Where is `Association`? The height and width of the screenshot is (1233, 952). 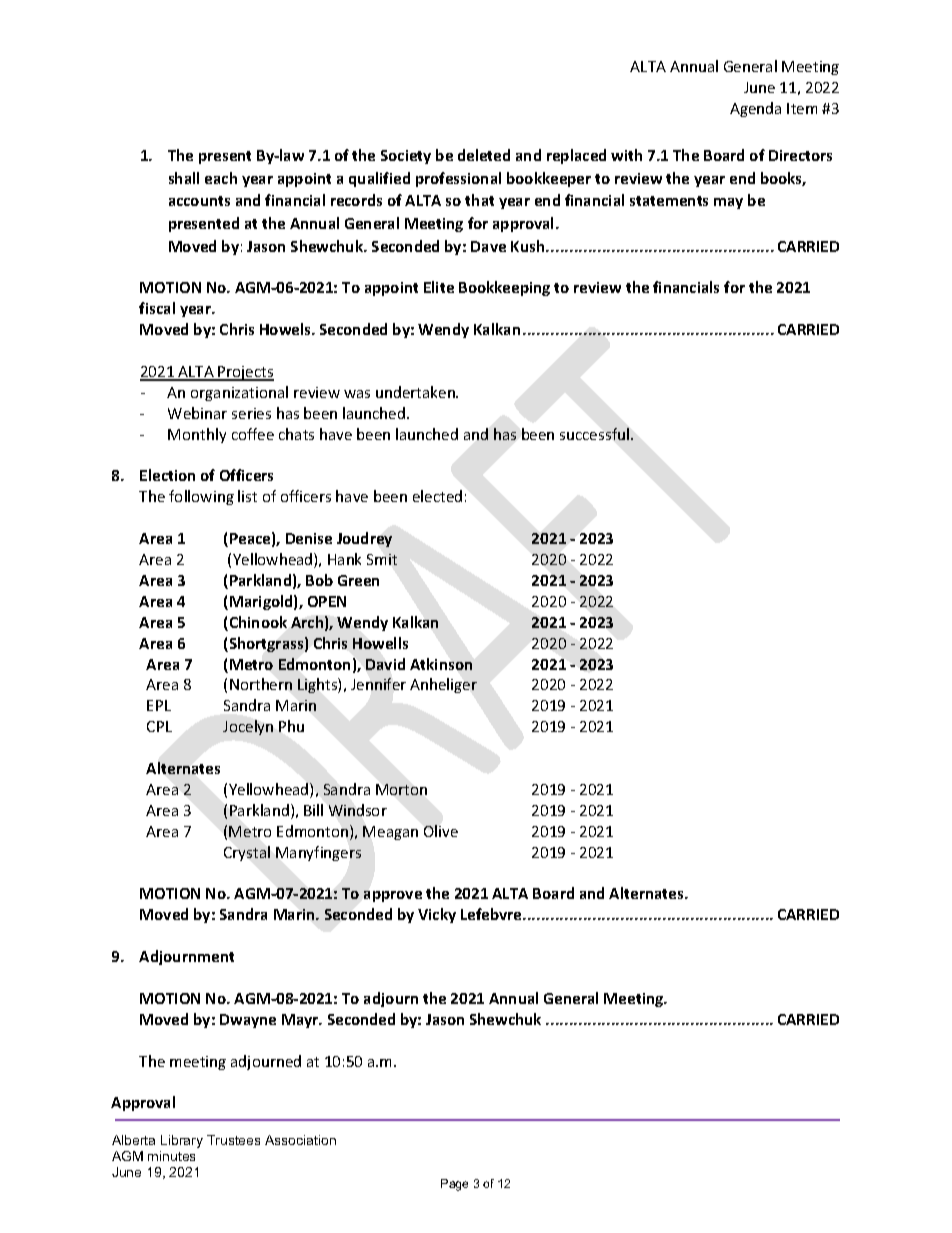
Association is located at coordinates (300, 1140).
